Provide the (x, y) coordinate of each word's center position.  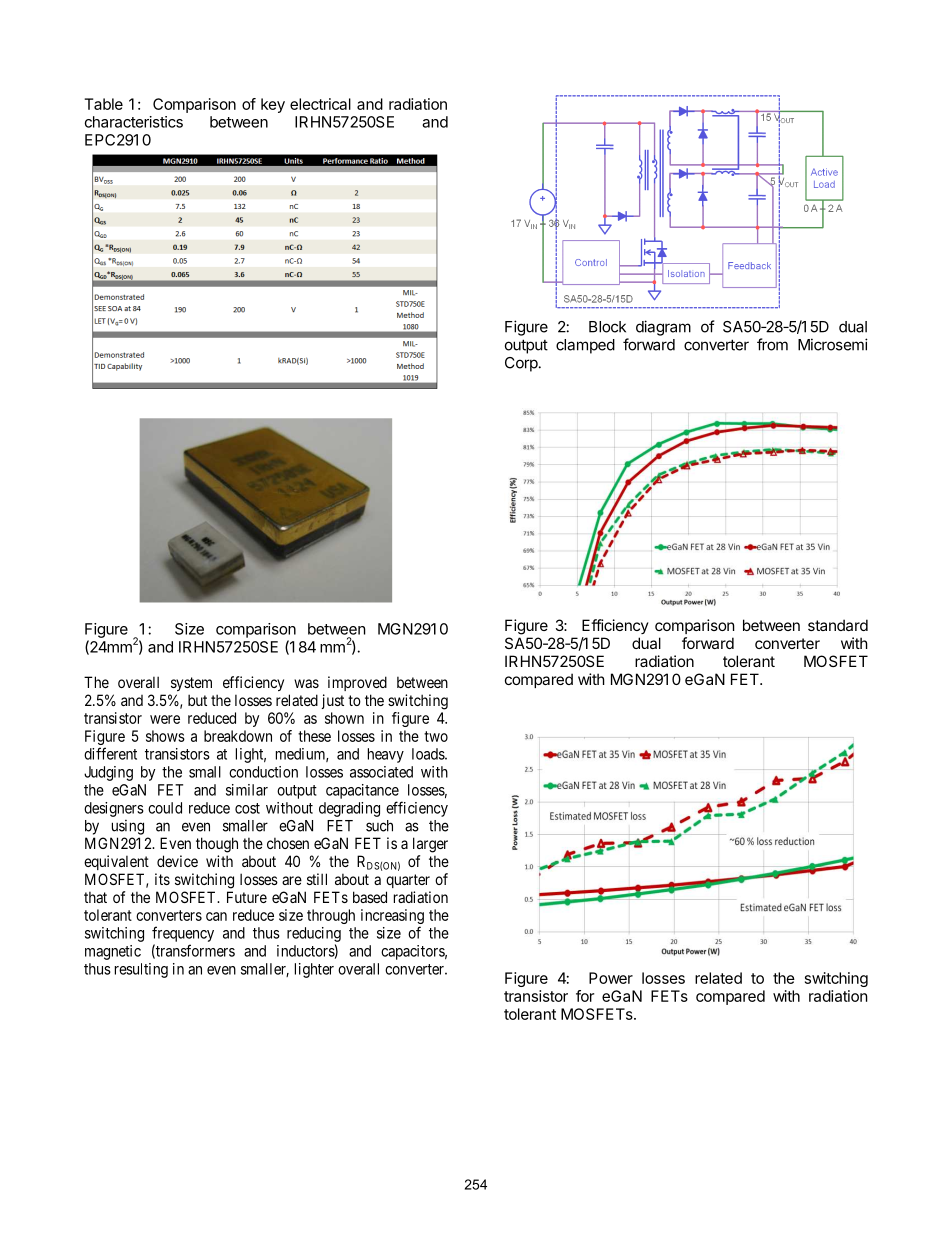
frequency (183, 934)
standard (838, 625)
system (191, 684)
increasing (392, 918)
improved (357, 683)
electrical (320, 104)
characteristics (134, 122)
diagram (663, 328)
